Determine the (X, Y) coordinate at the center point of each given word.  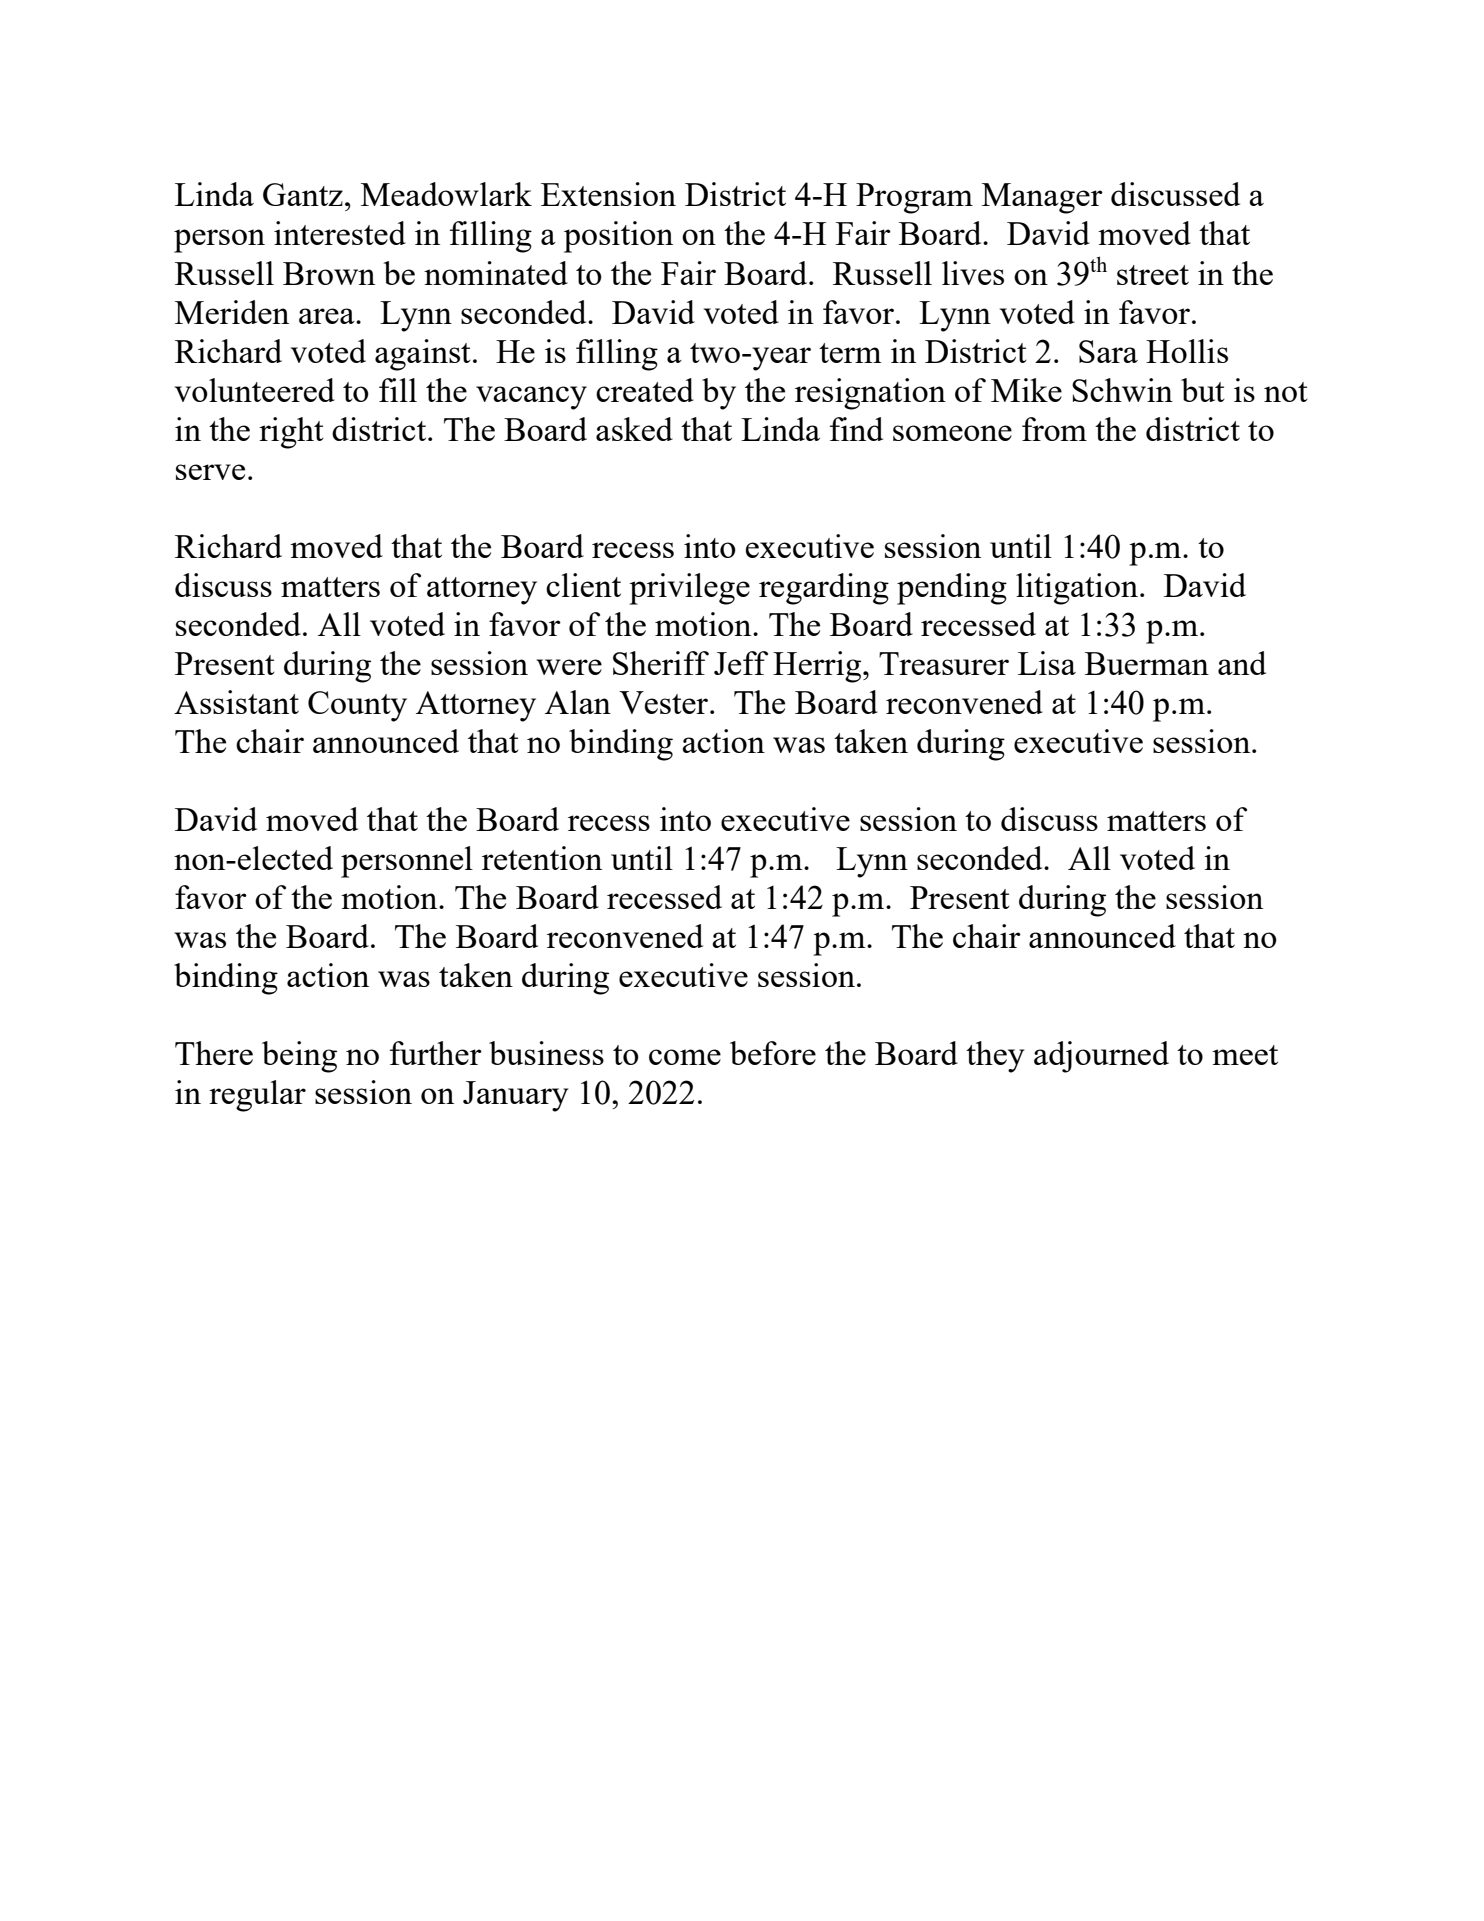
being (299, 1057)
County (357, 706)
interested (340, 233)
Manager (1042, 198)
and (1242, 663)
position (618, 237)
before (773, 1053)
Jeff (741, 663)
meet (1245, 1055)
